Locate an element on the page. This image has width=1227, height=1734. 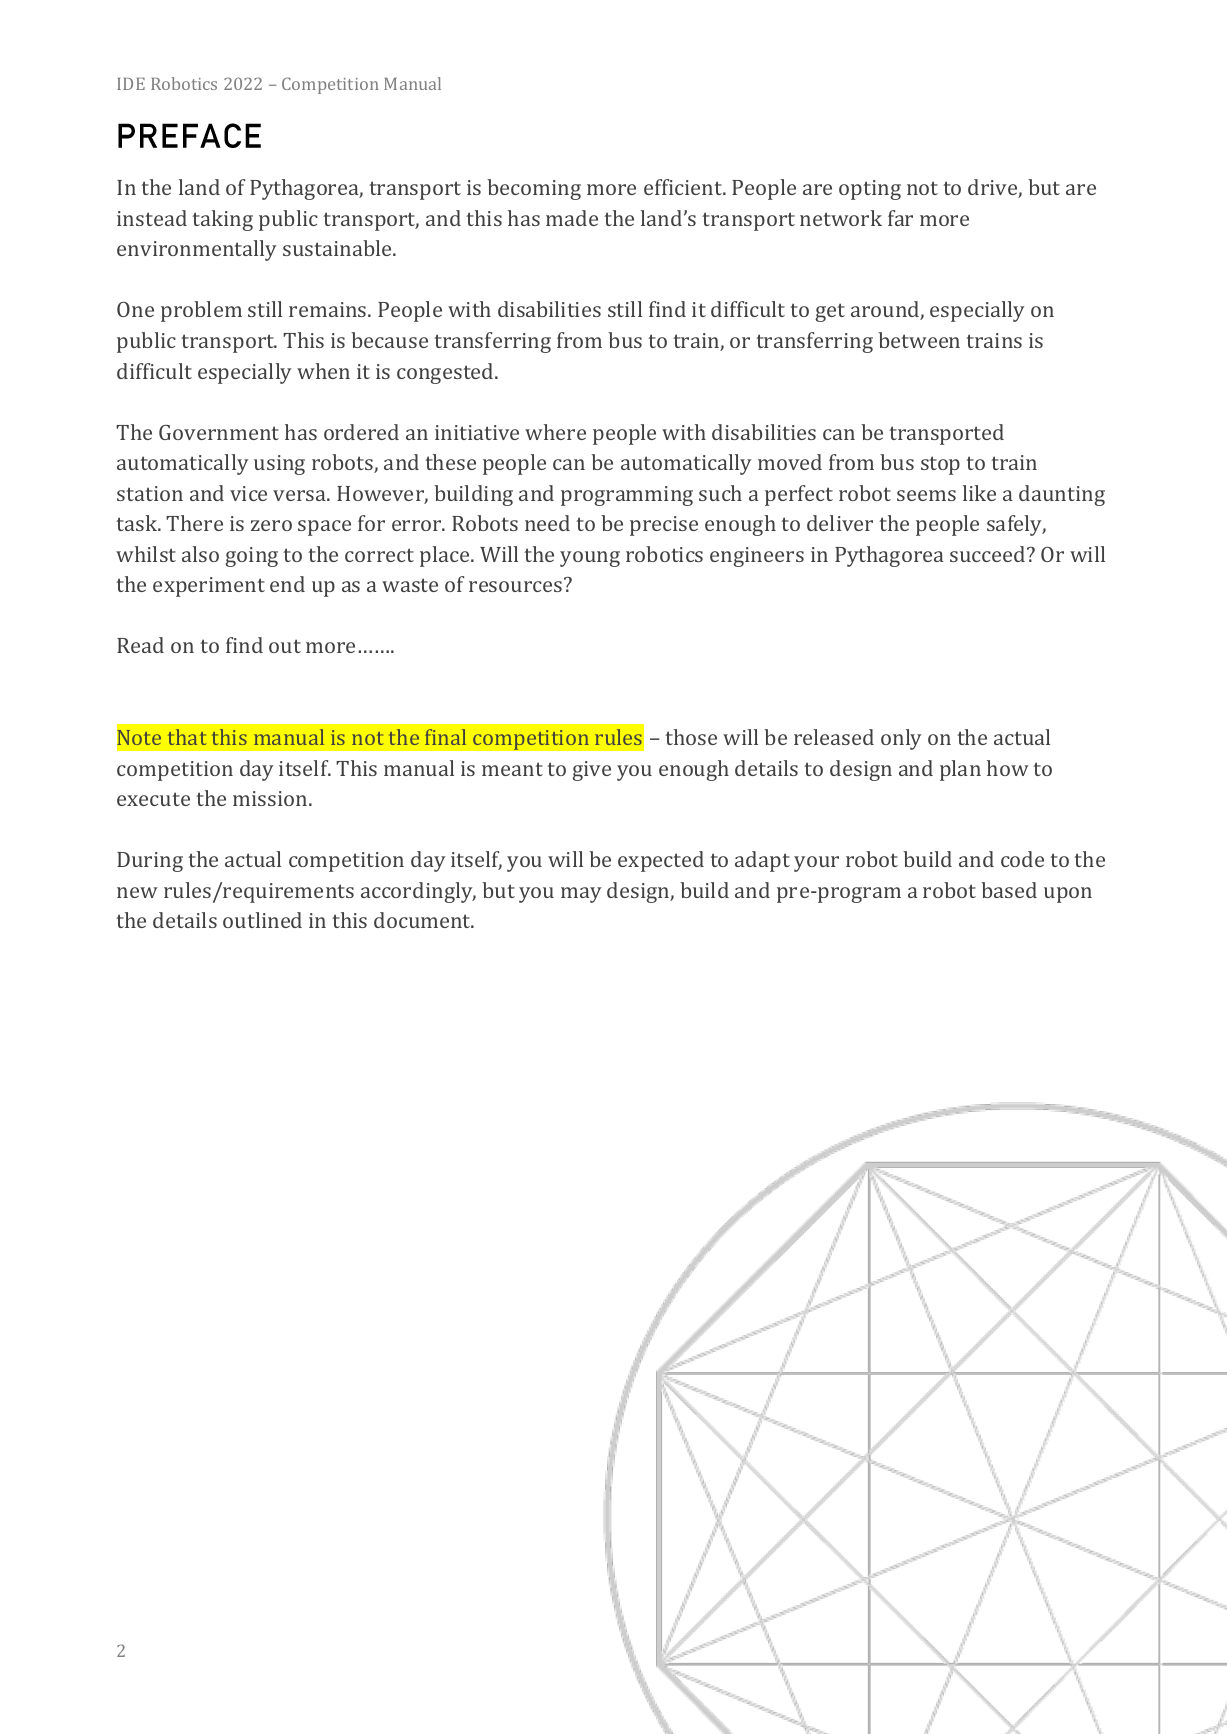
only is located at coordinates (901, 739).
